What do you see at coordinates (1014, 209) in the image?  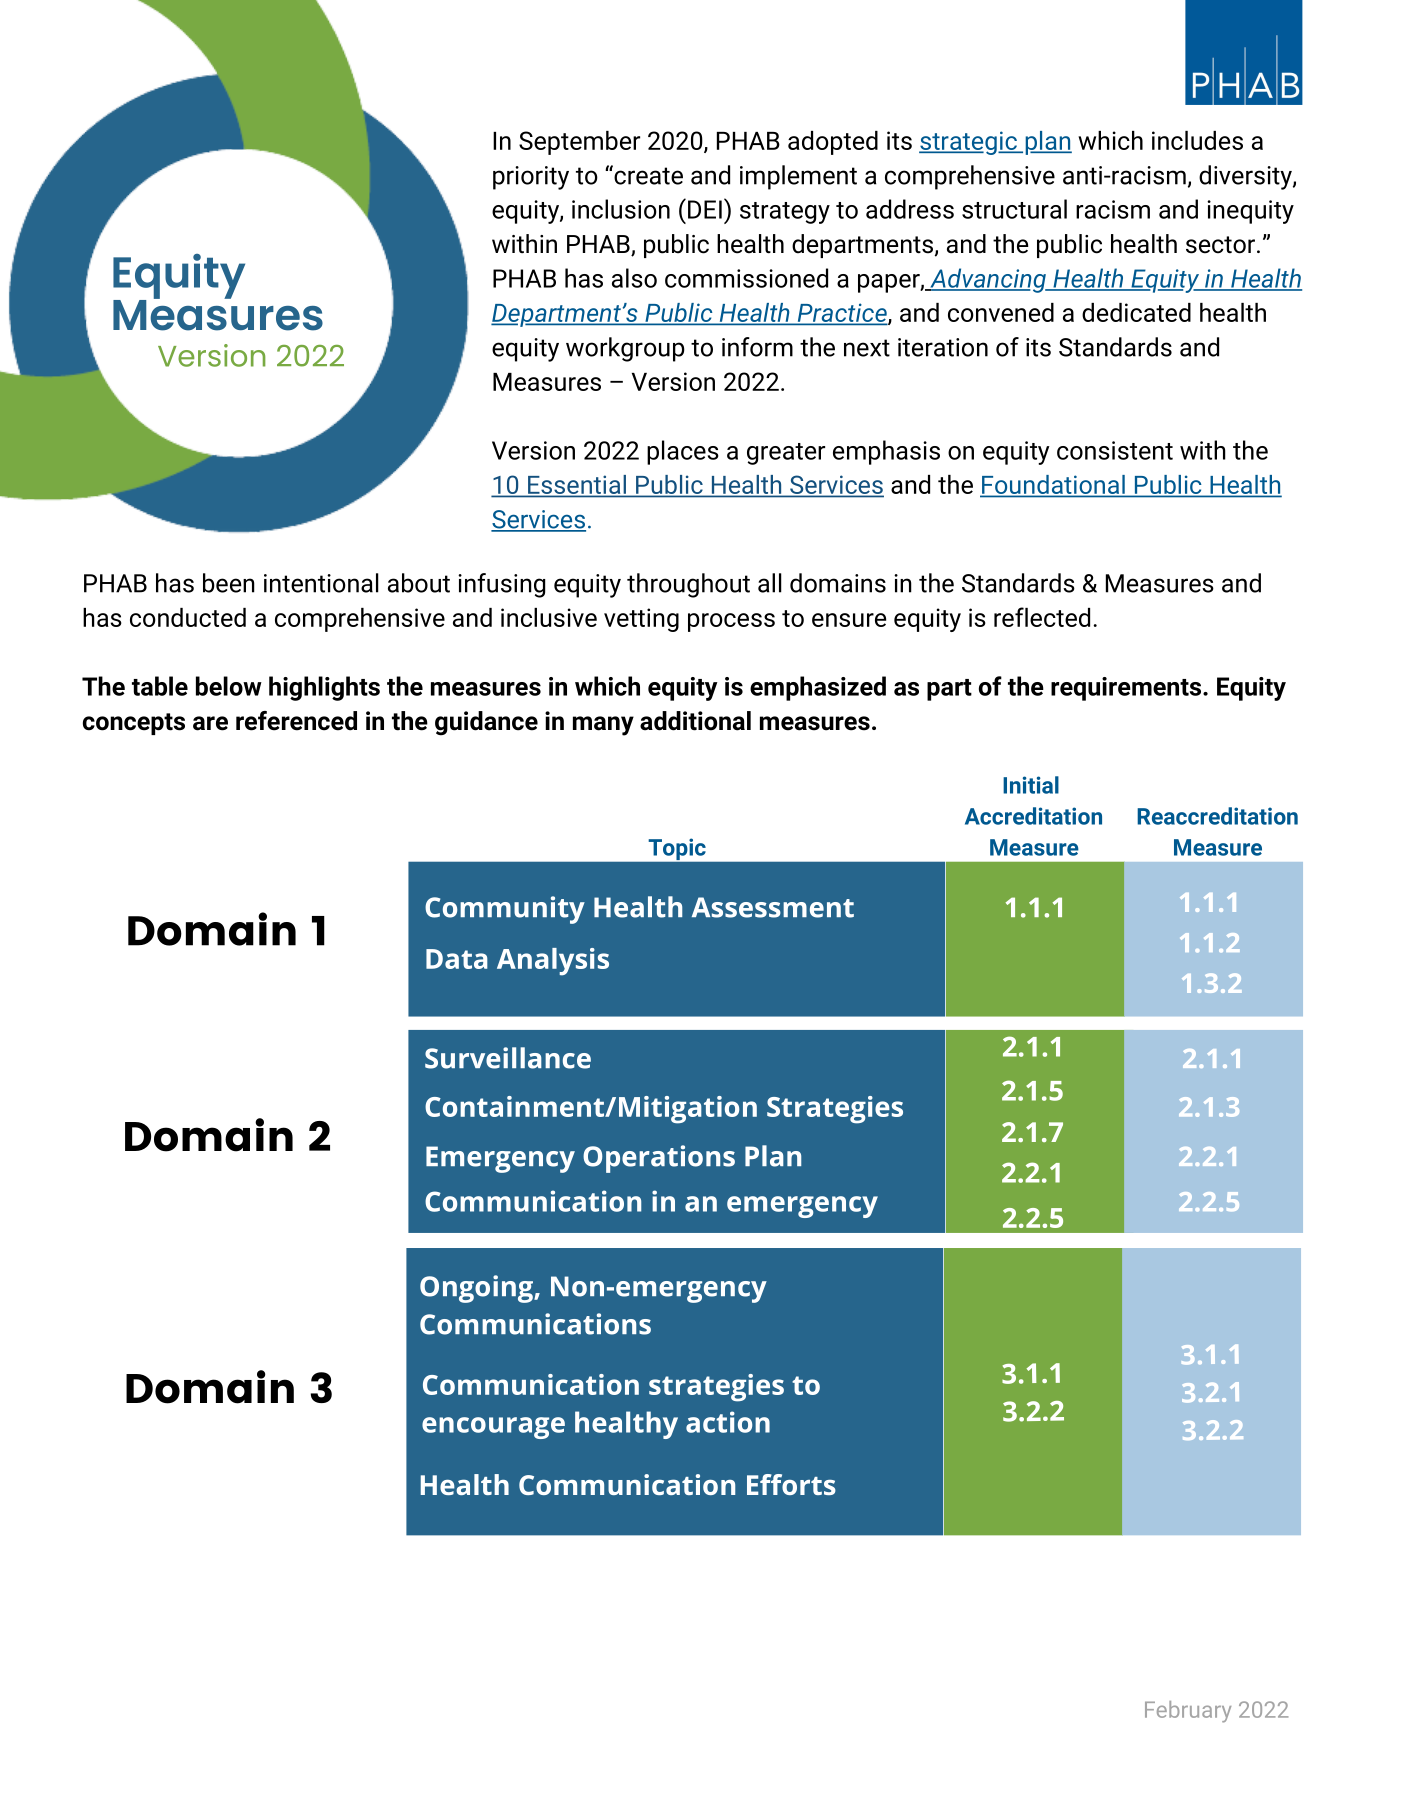 I see `structural` at bounding box center [1014, 209].
